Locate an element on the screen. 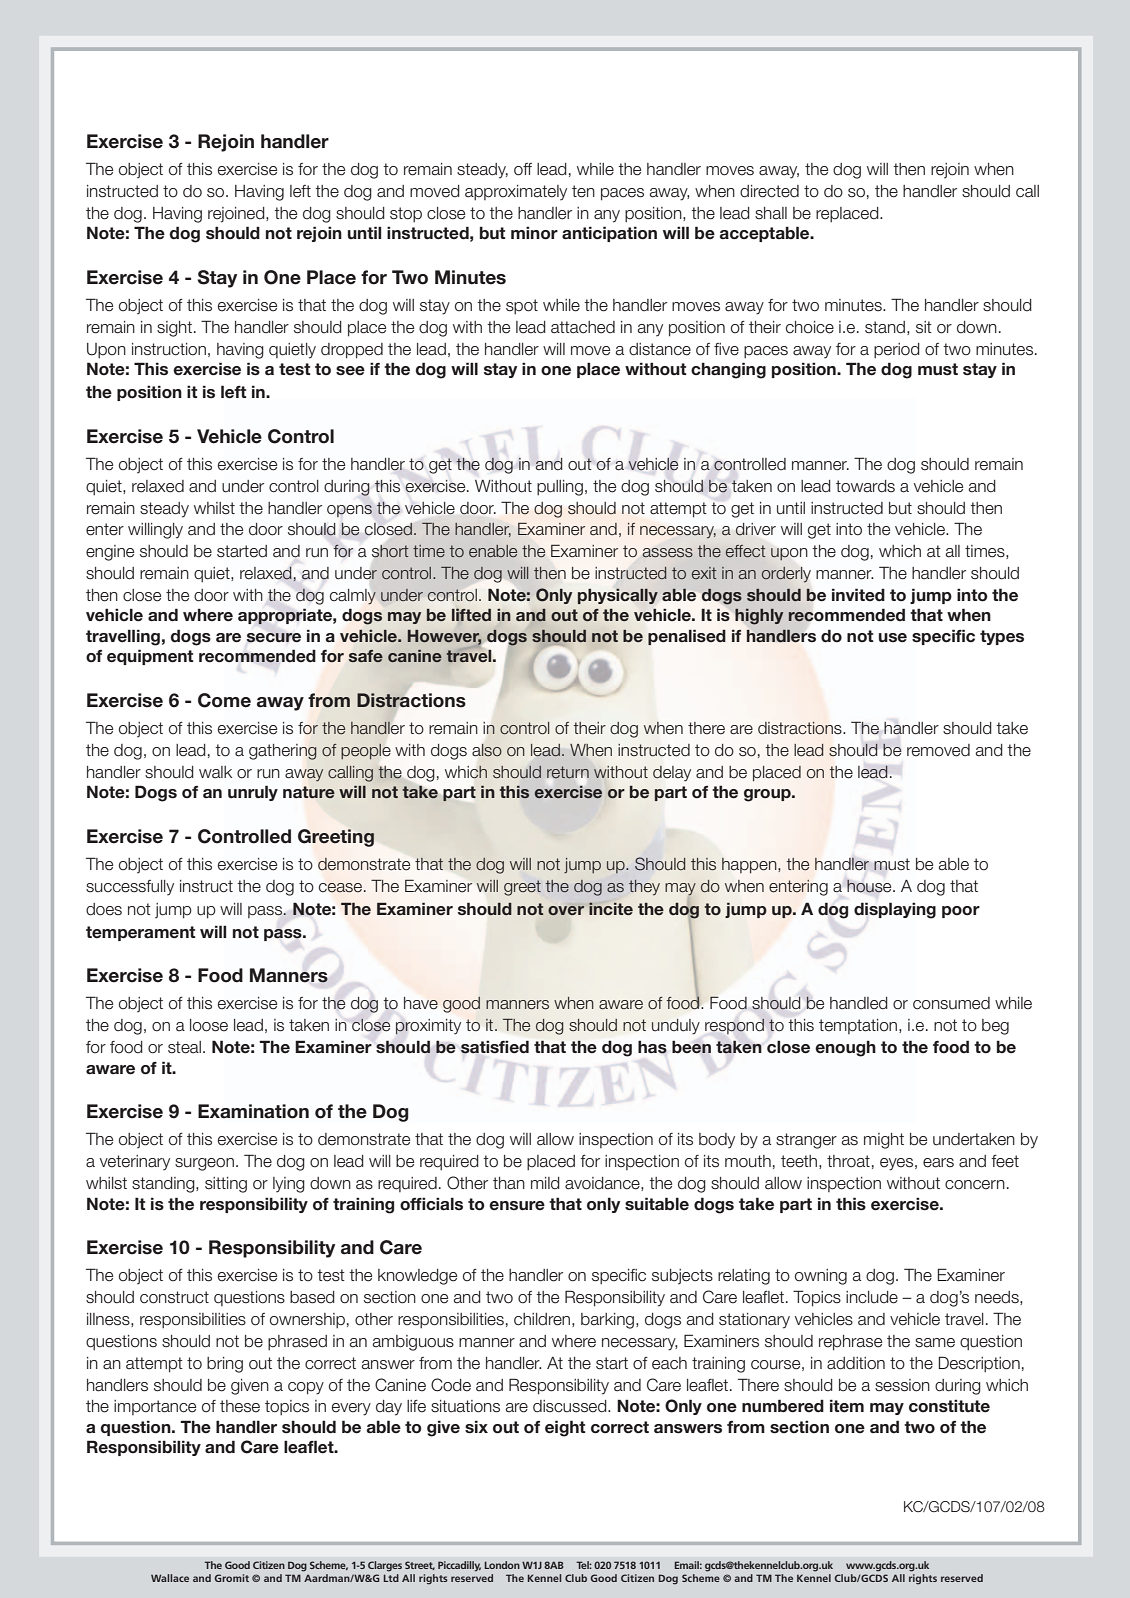 This screenshot has width=1130, height=1598. pulling is located at coordinates (560, 488).
